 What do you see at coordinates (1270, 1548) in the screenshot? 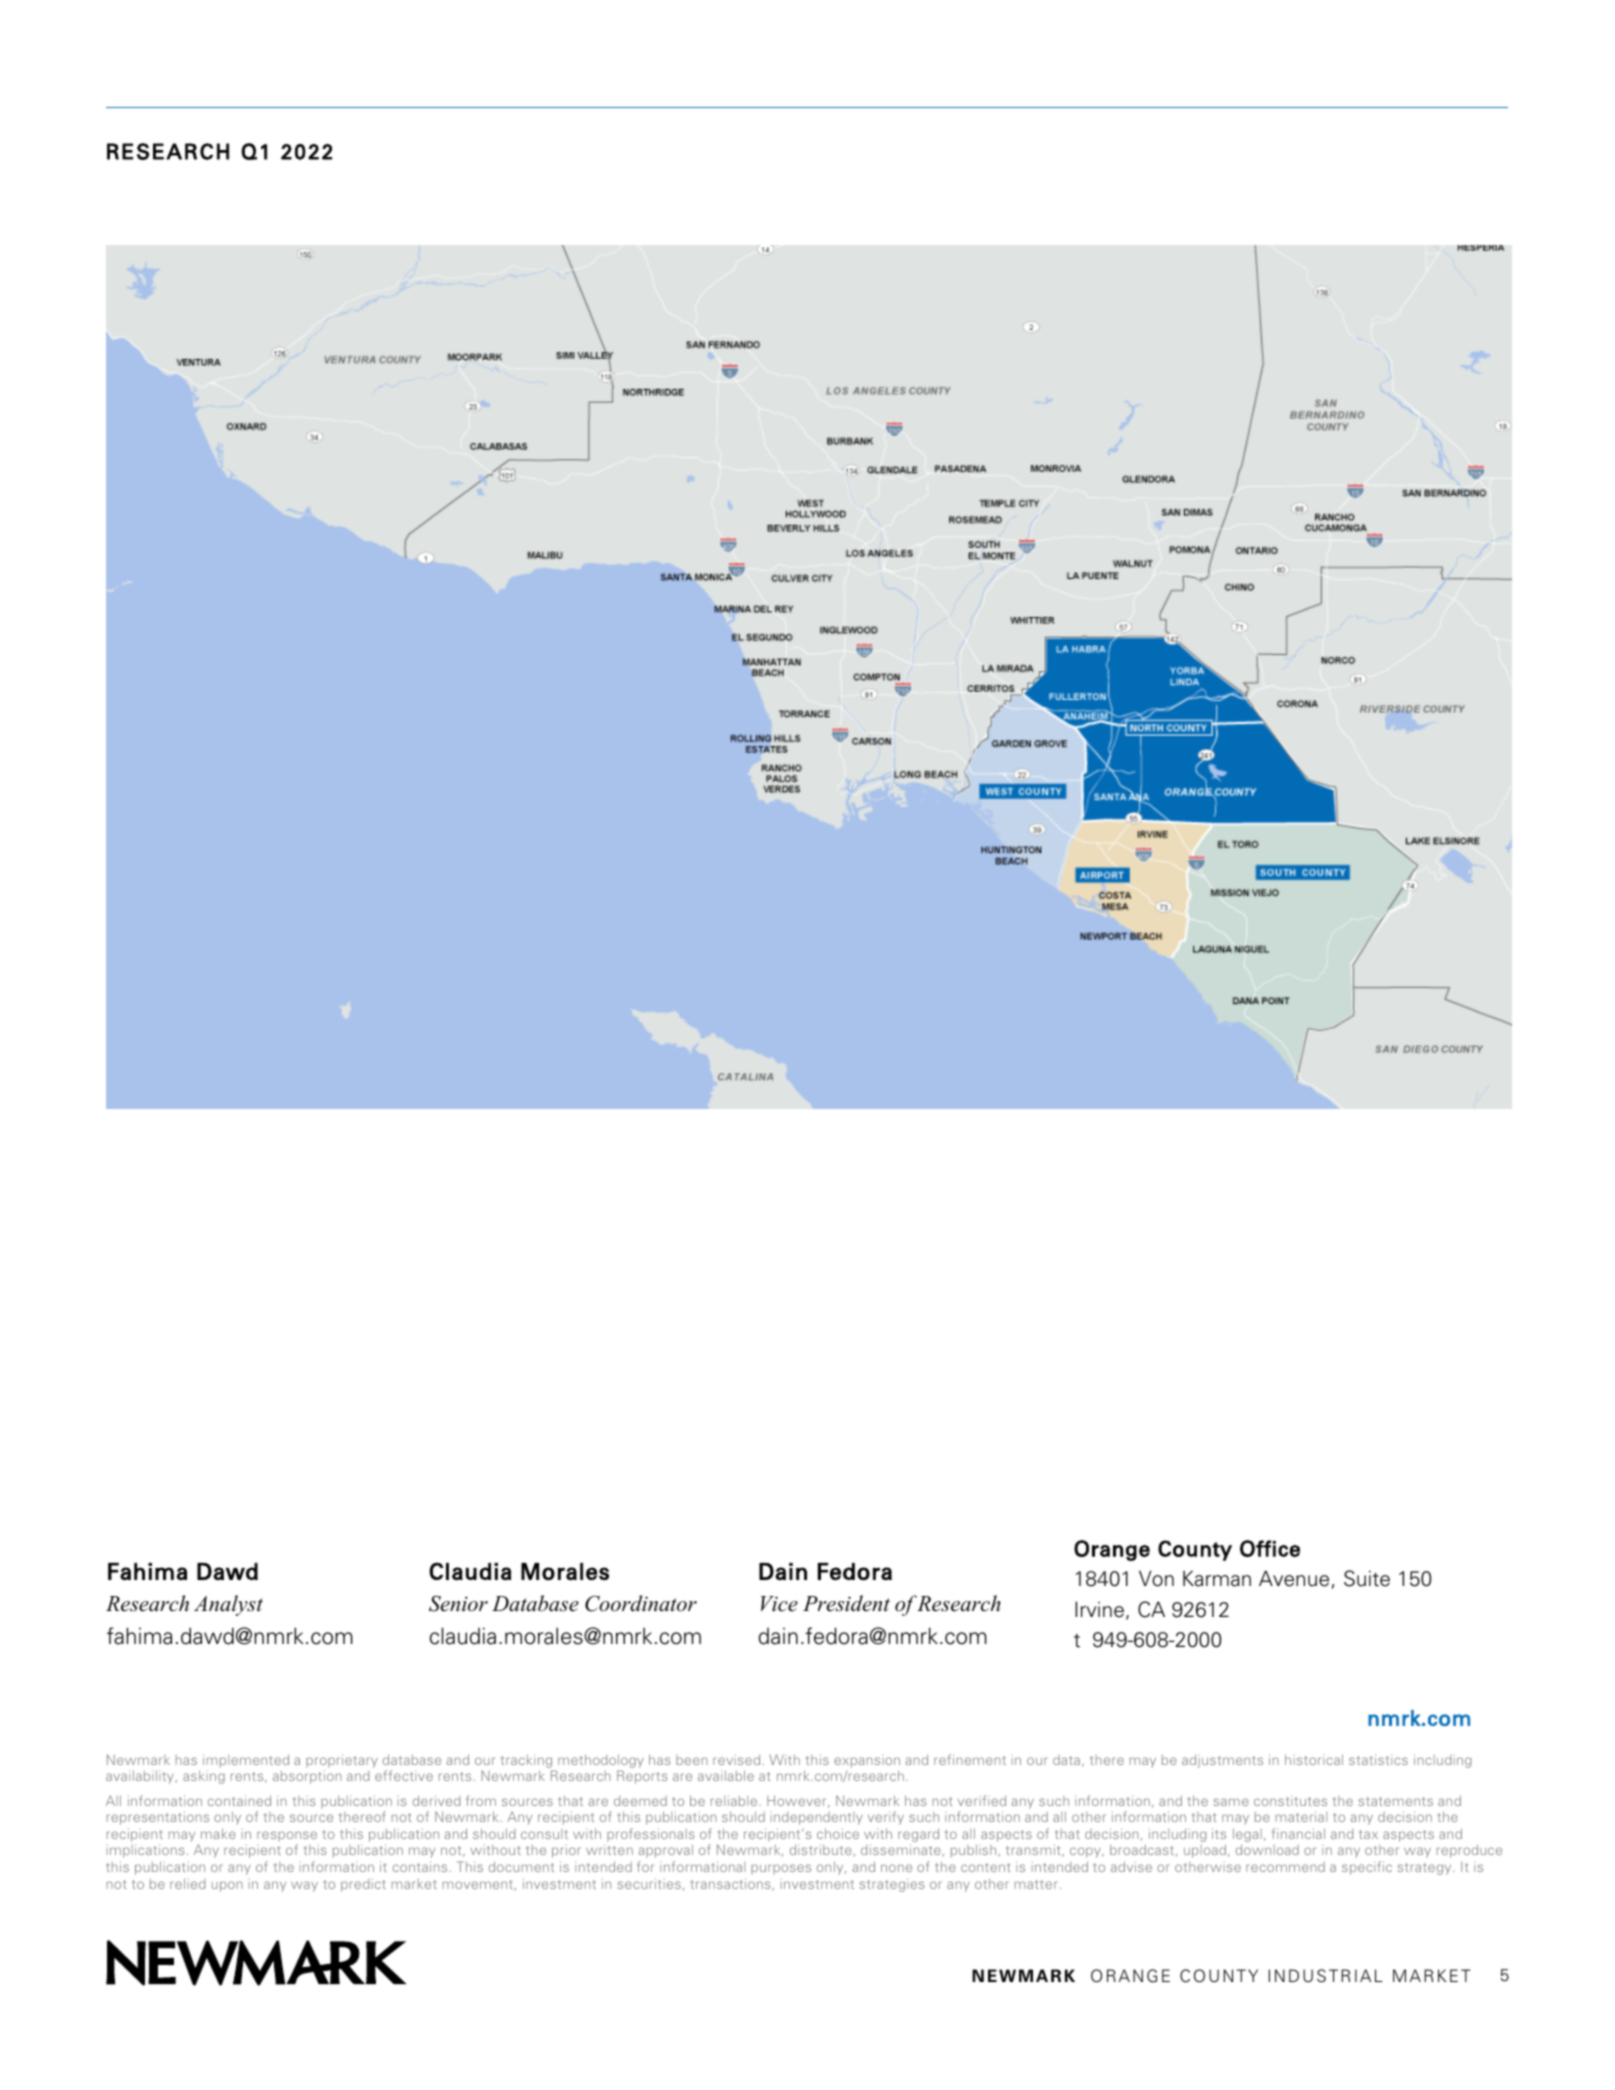
I see `Office` at bounding box center [1270, 1548].
